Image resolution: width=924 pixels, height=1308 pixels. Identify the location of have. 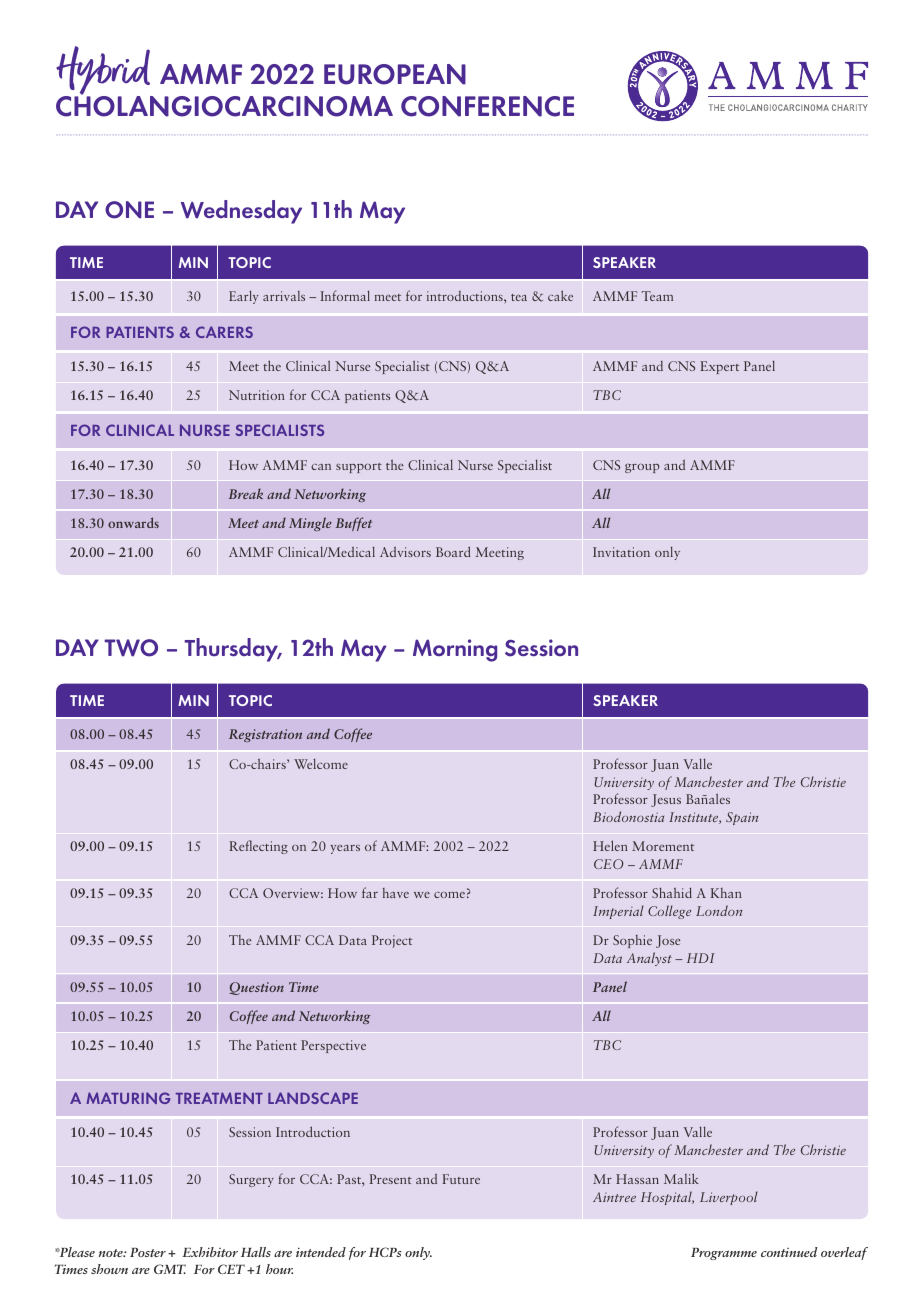
(396, 893).
